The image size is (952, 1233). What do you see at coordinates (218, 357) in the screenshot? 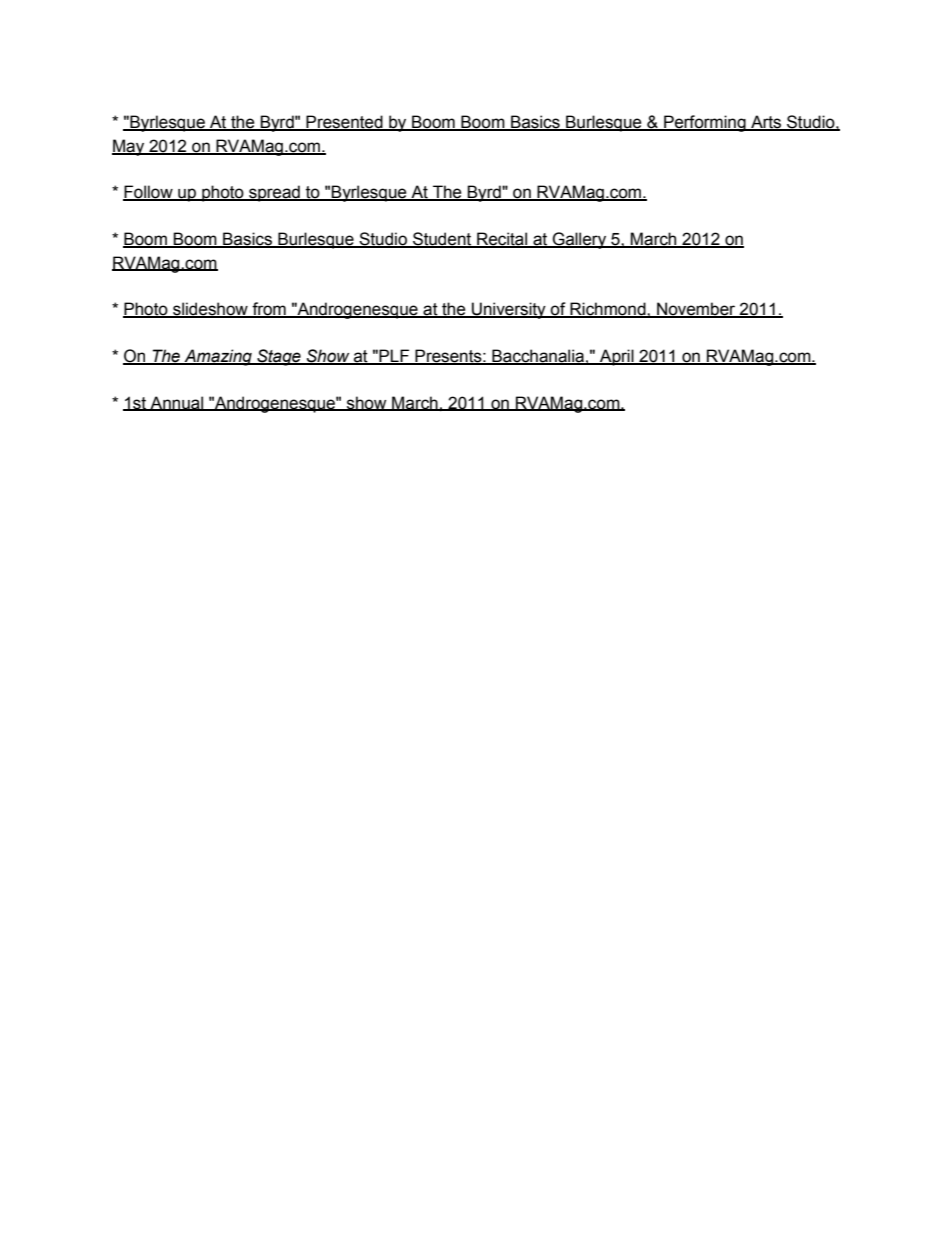
I see `Amazing` at bounding box center [218, 357].
